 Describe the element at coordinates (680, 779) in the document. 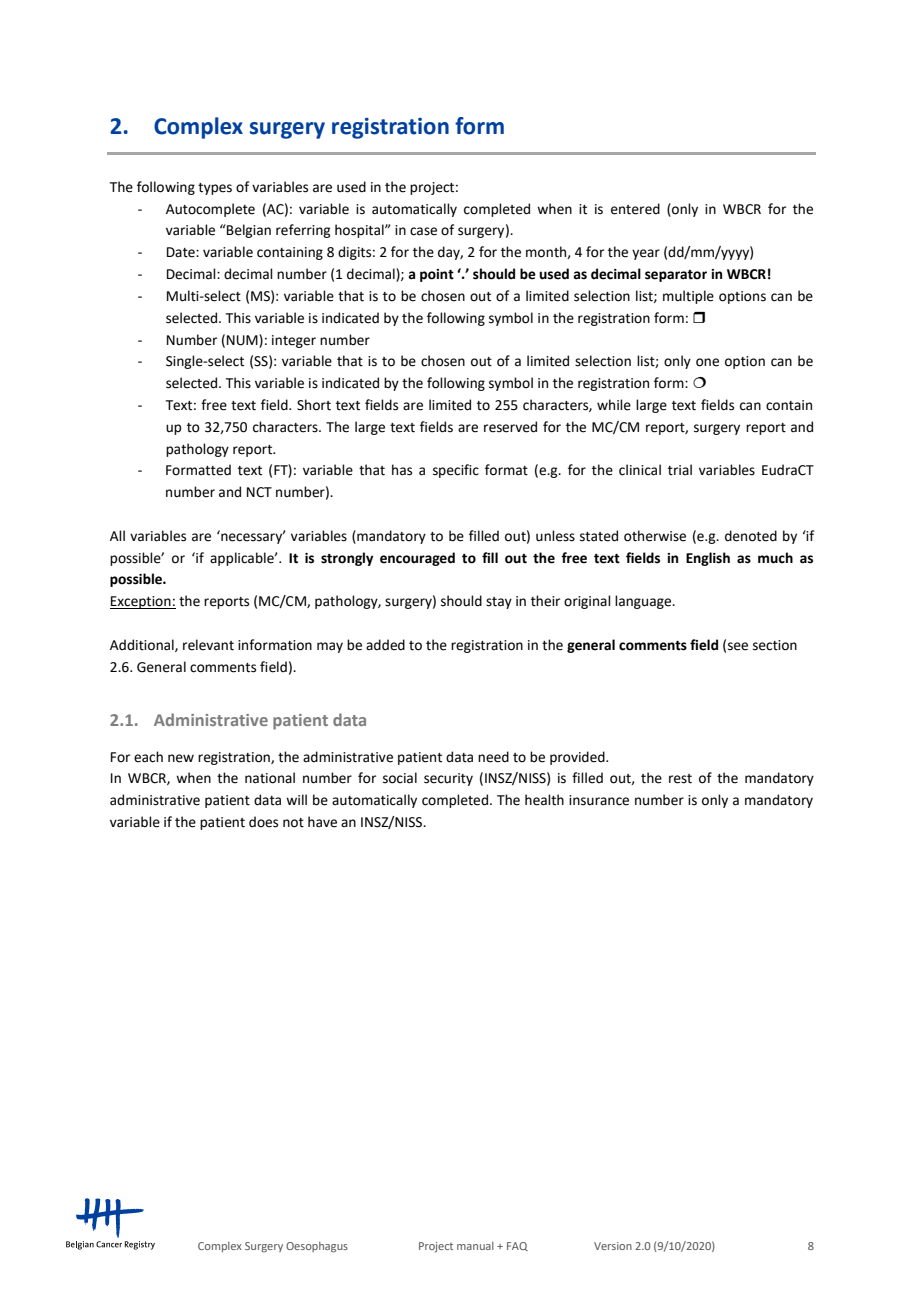

I see `rest` at that location.
